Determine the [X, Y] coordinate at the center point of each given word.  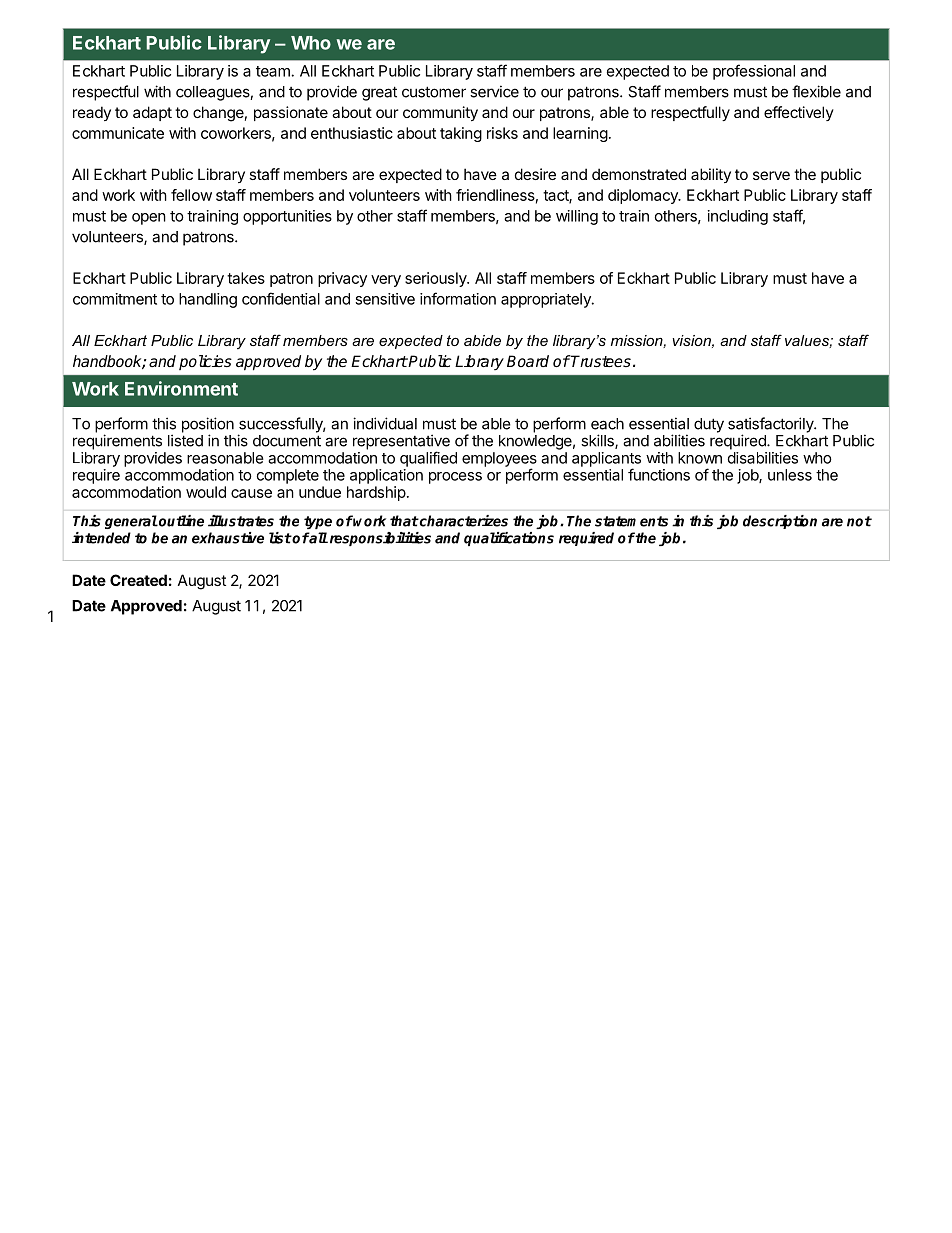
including [738, 217]
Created [138, 580]
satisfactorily [772, 426]
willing [577, 217]
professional [754, 72]
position [208, 426]
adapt [152, 113]
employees [499, 460]
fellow [191, 195]
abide [482, 340]
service [494, 91]
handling [208, 300]
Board [528, 361]
